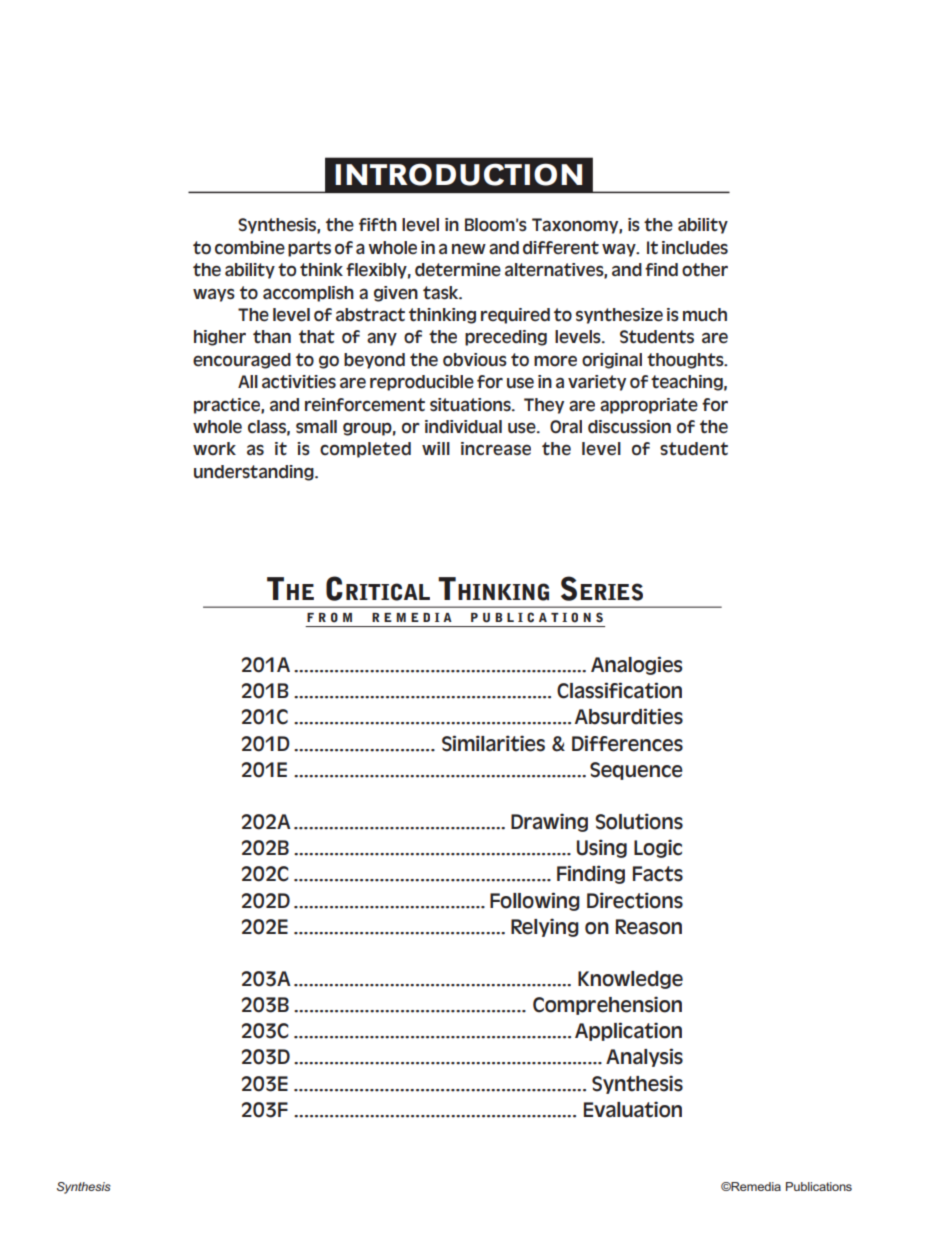  I want to click on Facts, so click(658, 874).
